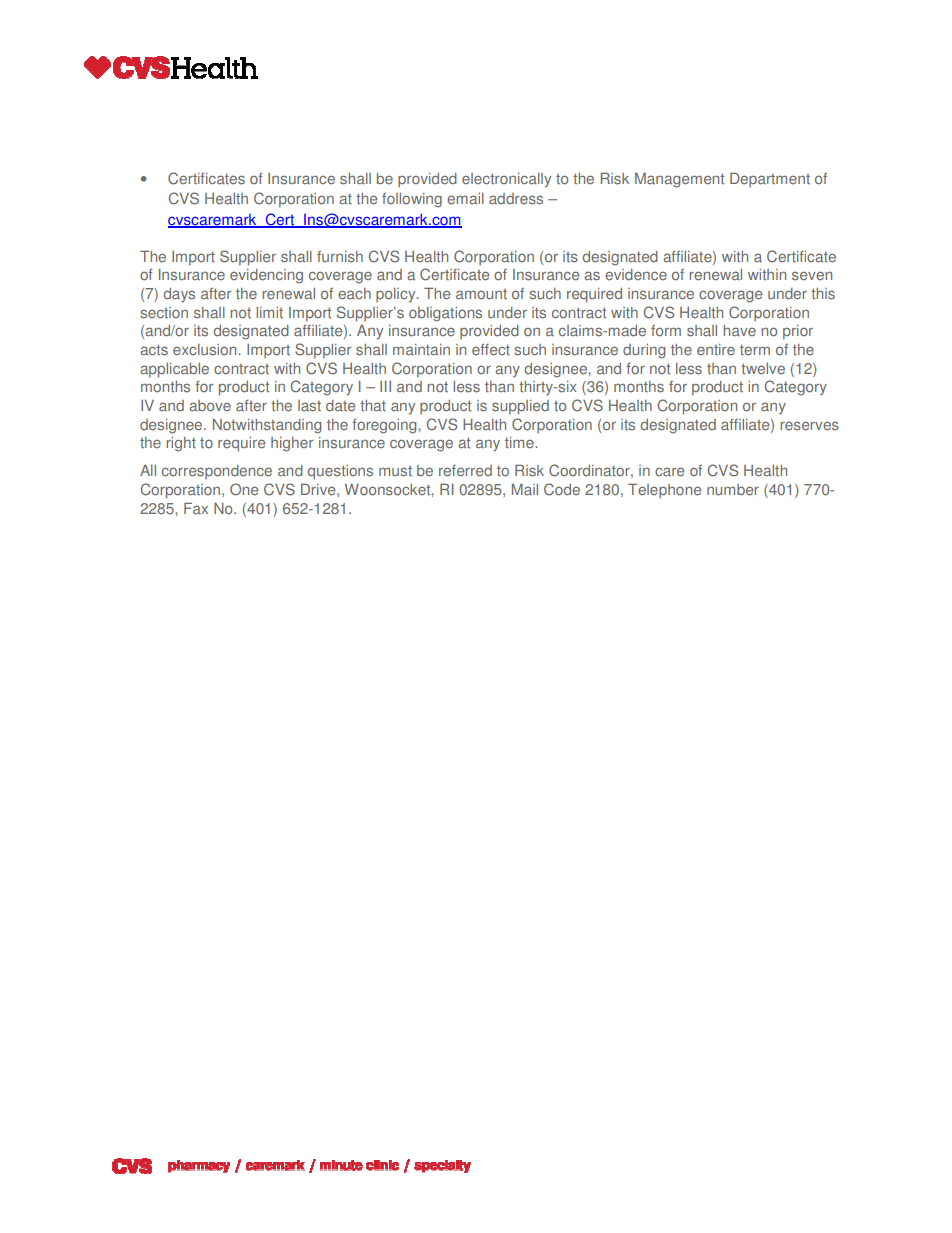 The image size is (952, 1233). I want to click on Department, so click(770, 179).
